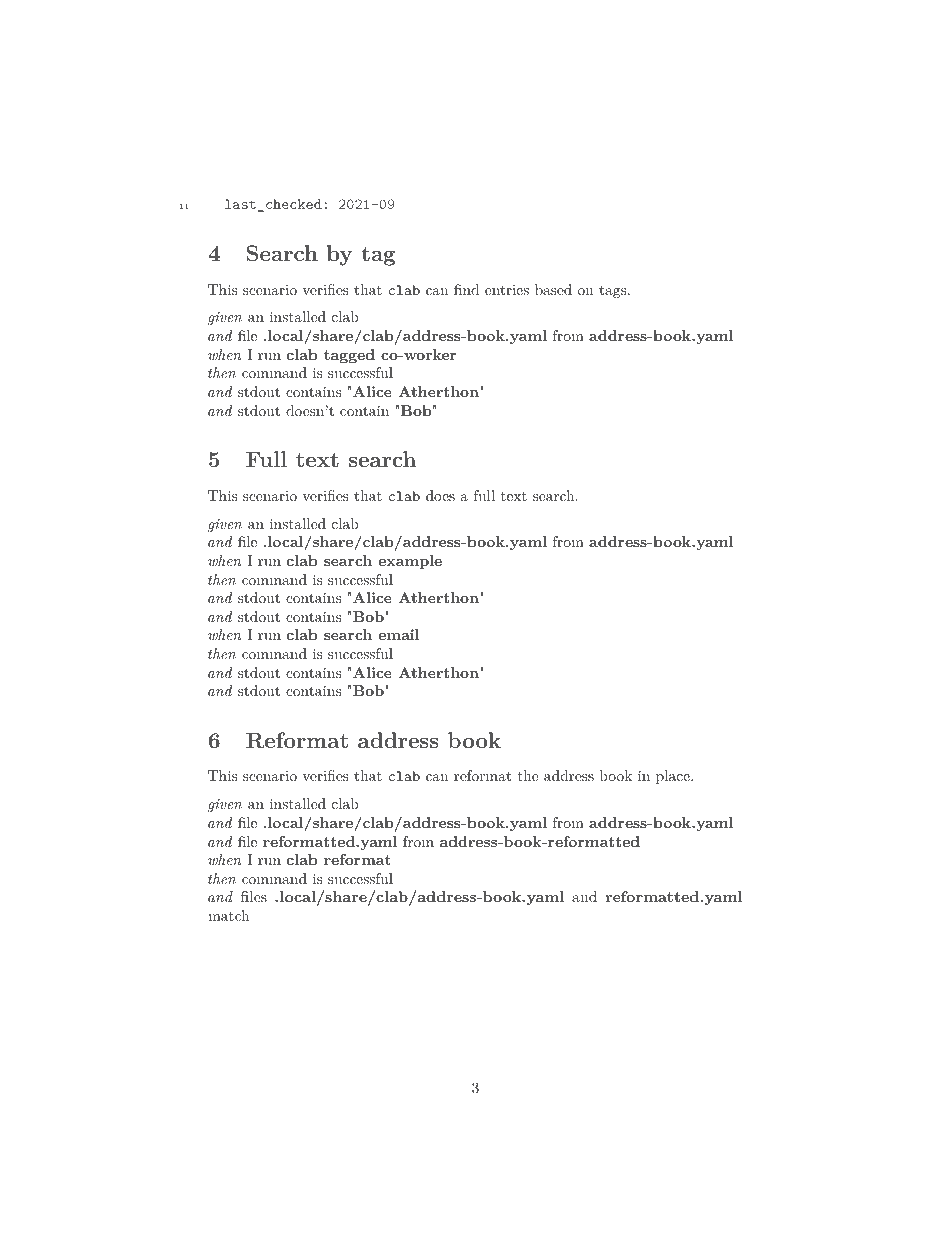 The width and height of the screenshot is (952, 1233). Describe the element at coordinates (399, 634) in the screenshot. I see `email` at that location.
